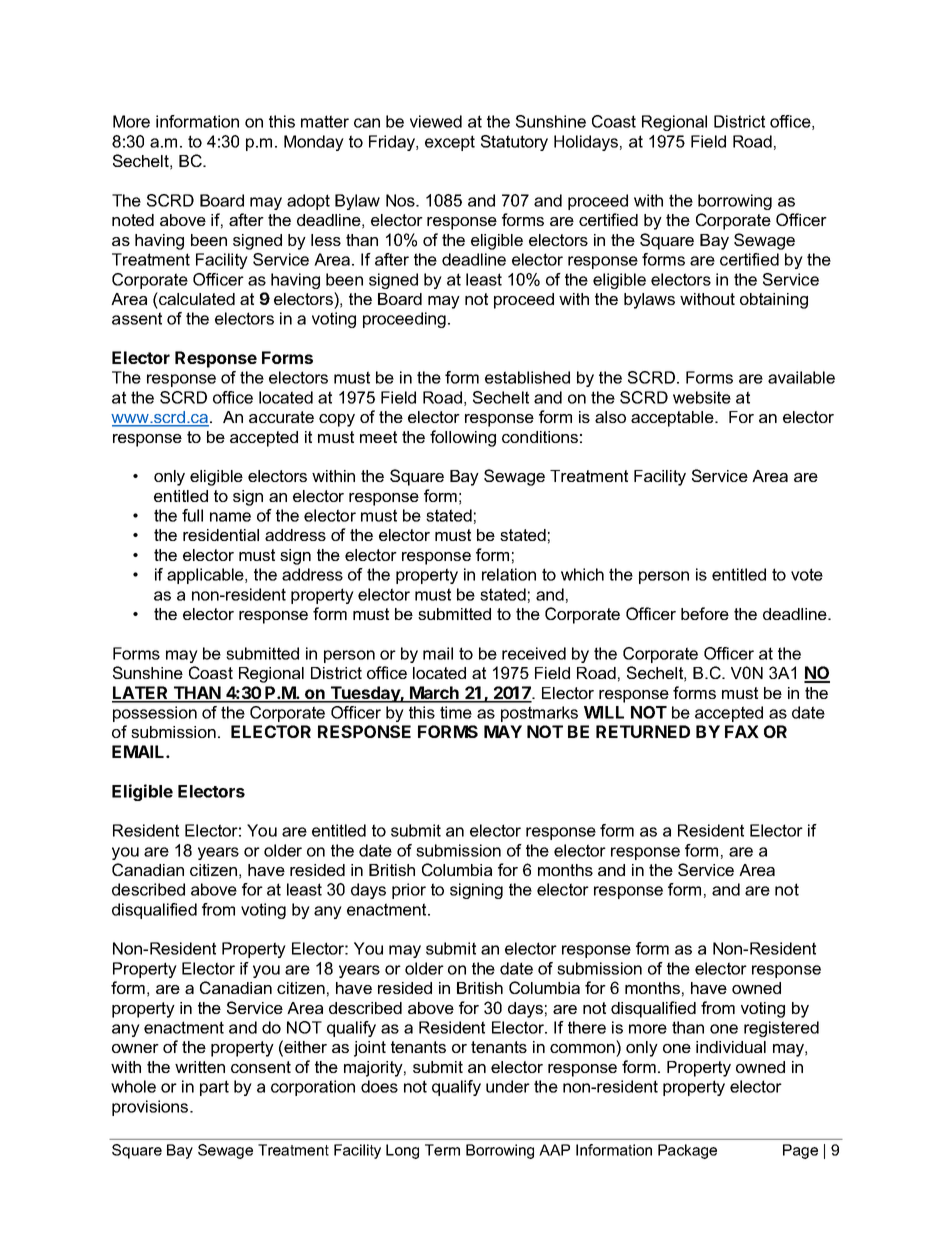 The width and height of the page is (952, 1233). I want to click on Term, so click(442, 1150).
